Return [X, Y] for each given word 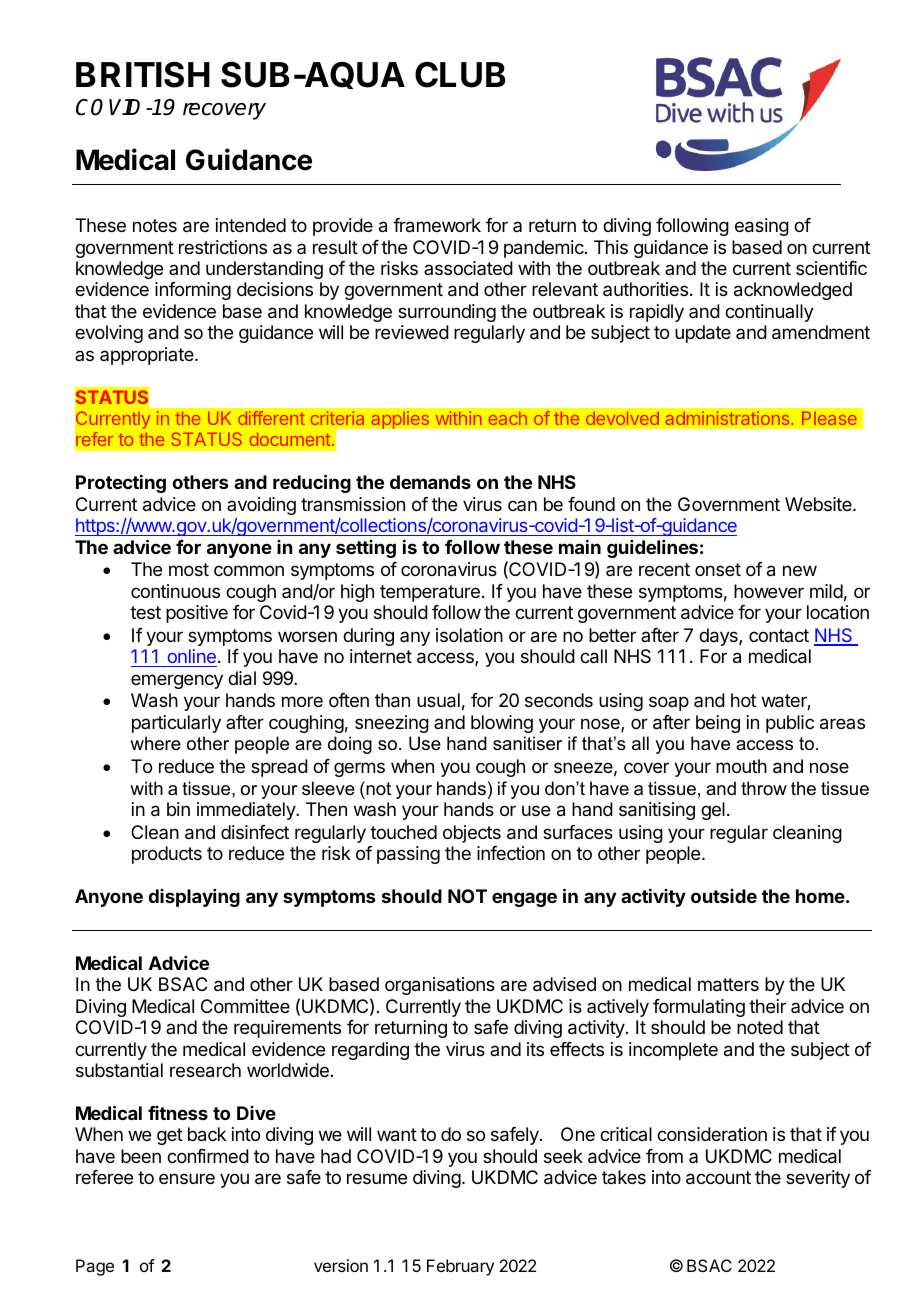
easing [762, 227]
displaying [194, 898]
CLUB [460, 75]
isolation [469, 635]
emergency [177, 681]
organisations [440, 986]
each [508, 418]
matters [728, 985]
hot [743, 700]
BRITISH [143, 74]
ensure [187, 1178]
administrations [728, 418]
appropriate [148, 356]
